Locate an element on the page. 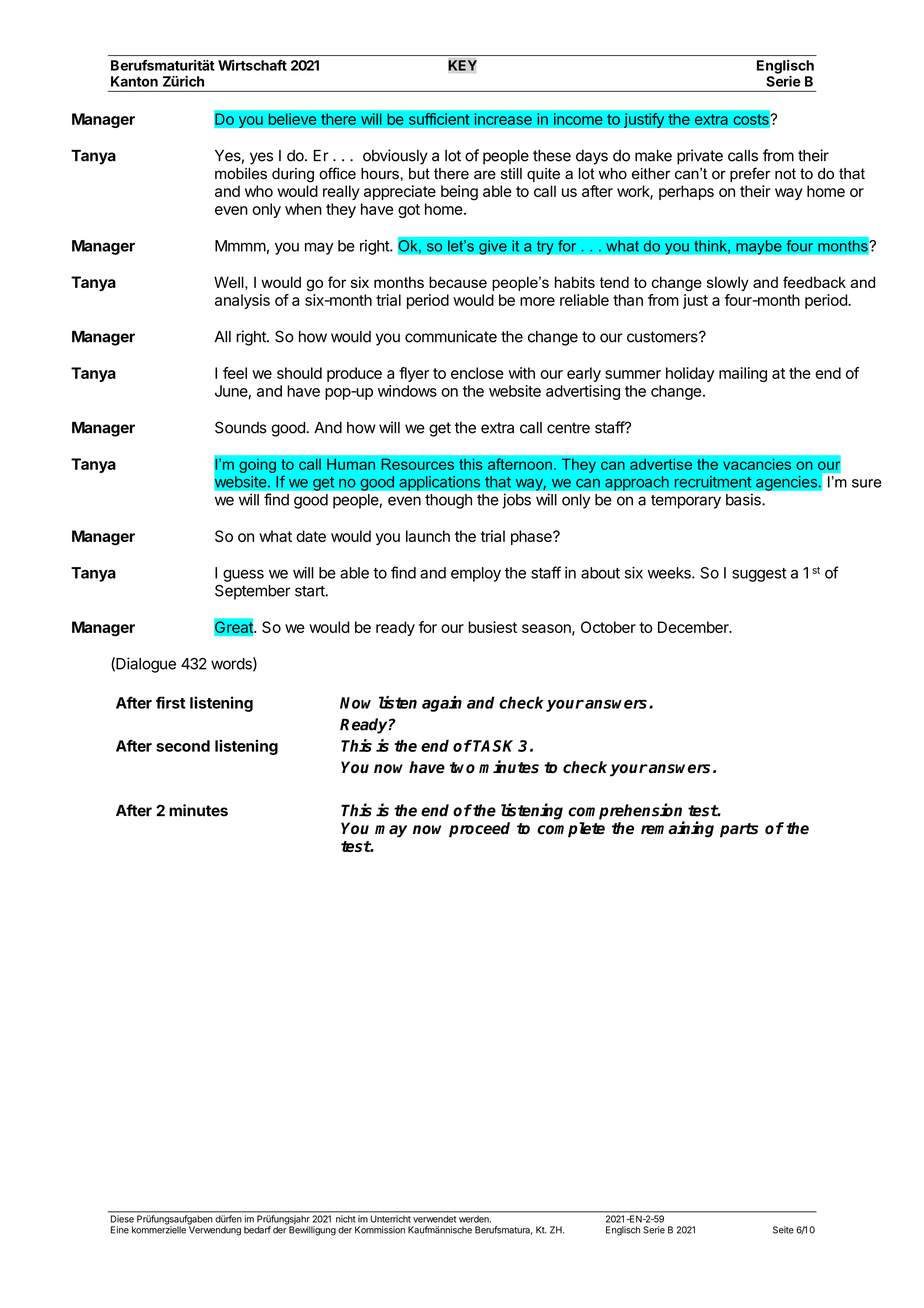 The height and width of the image is (1308, 924). increase is located at coordinates (503, 119).
